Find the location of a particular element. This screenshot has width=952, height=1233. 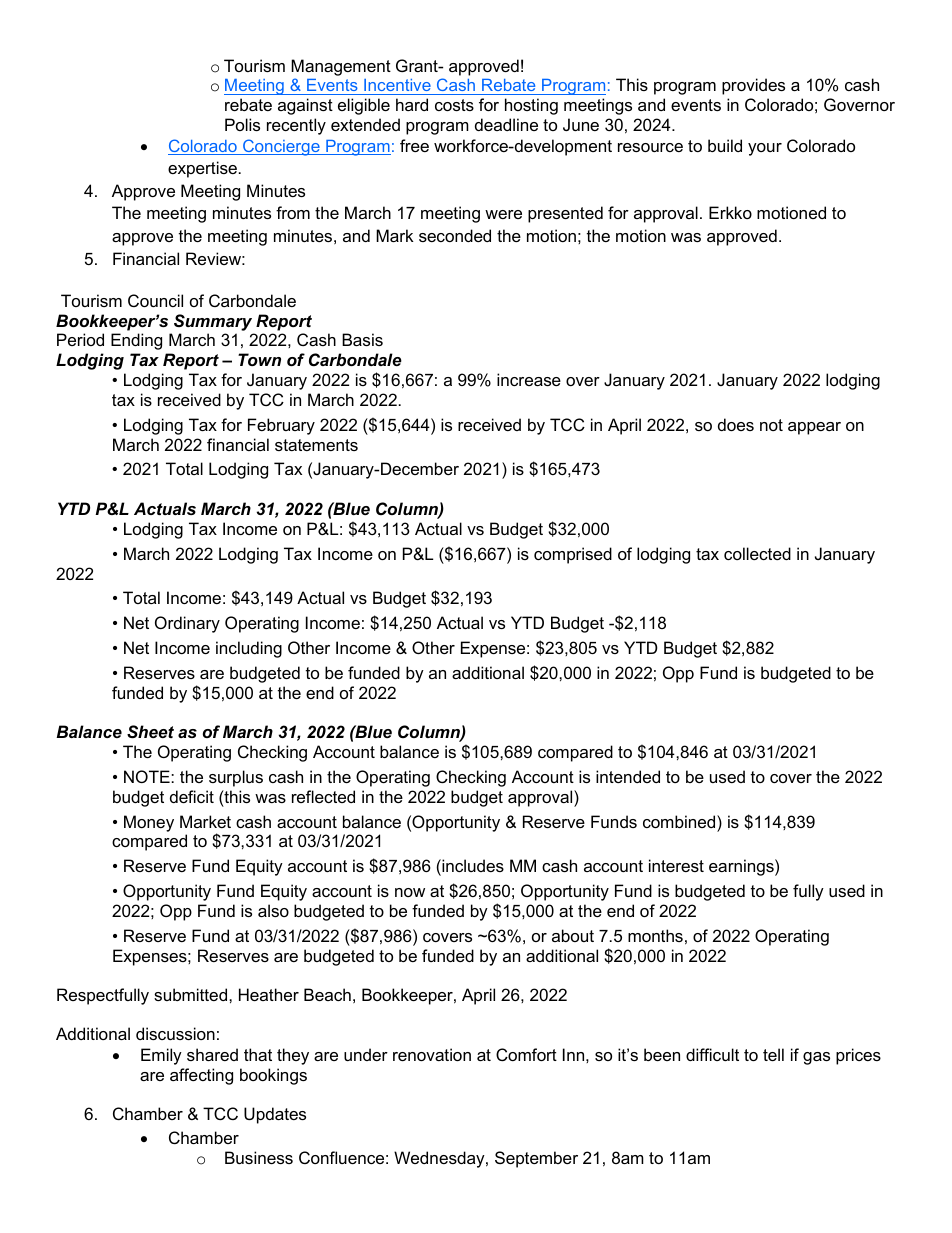

does is located at coordinates (736, 424).
